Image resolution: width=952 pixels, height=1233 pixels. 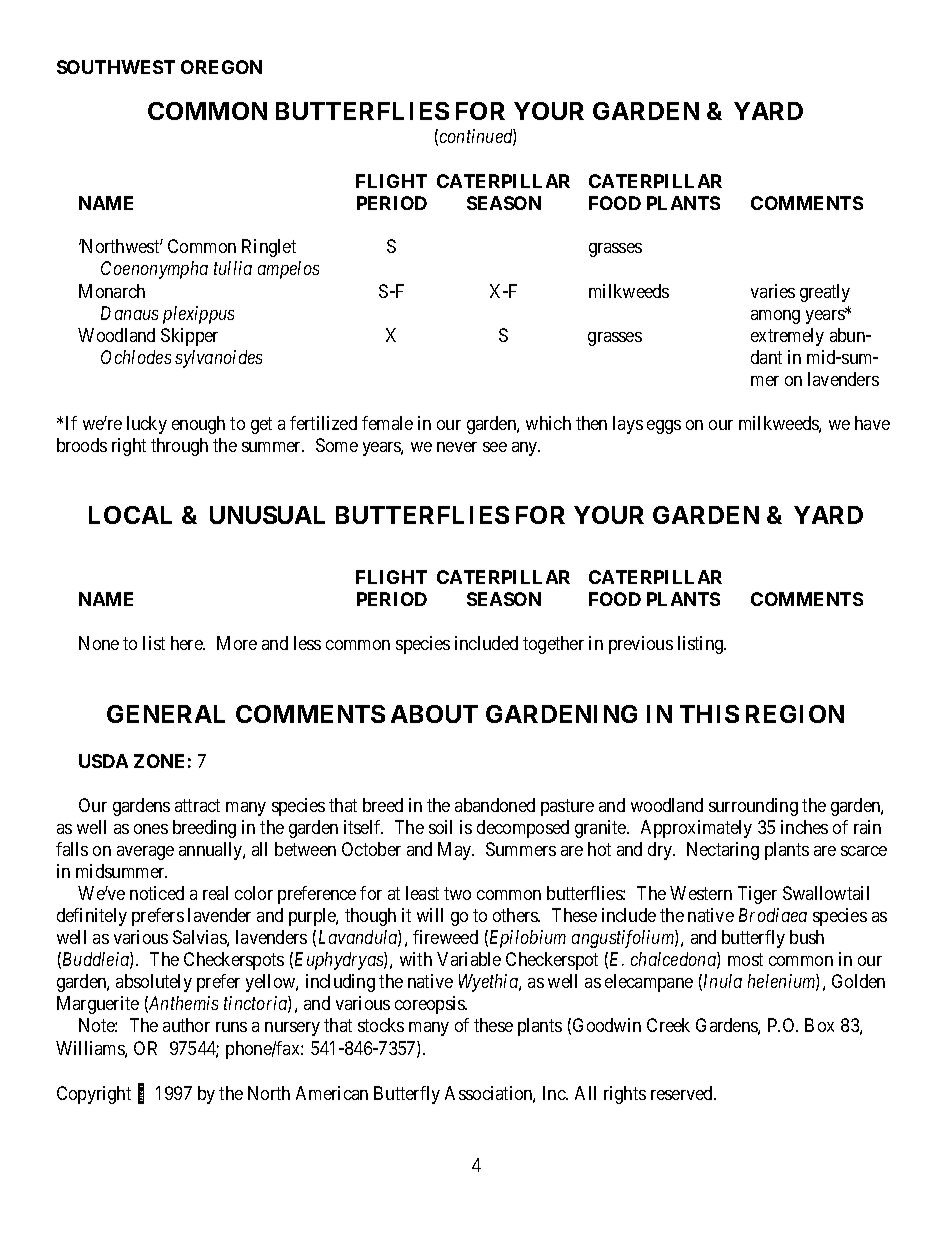 I want to click on here, so click(x=188, y=643).
